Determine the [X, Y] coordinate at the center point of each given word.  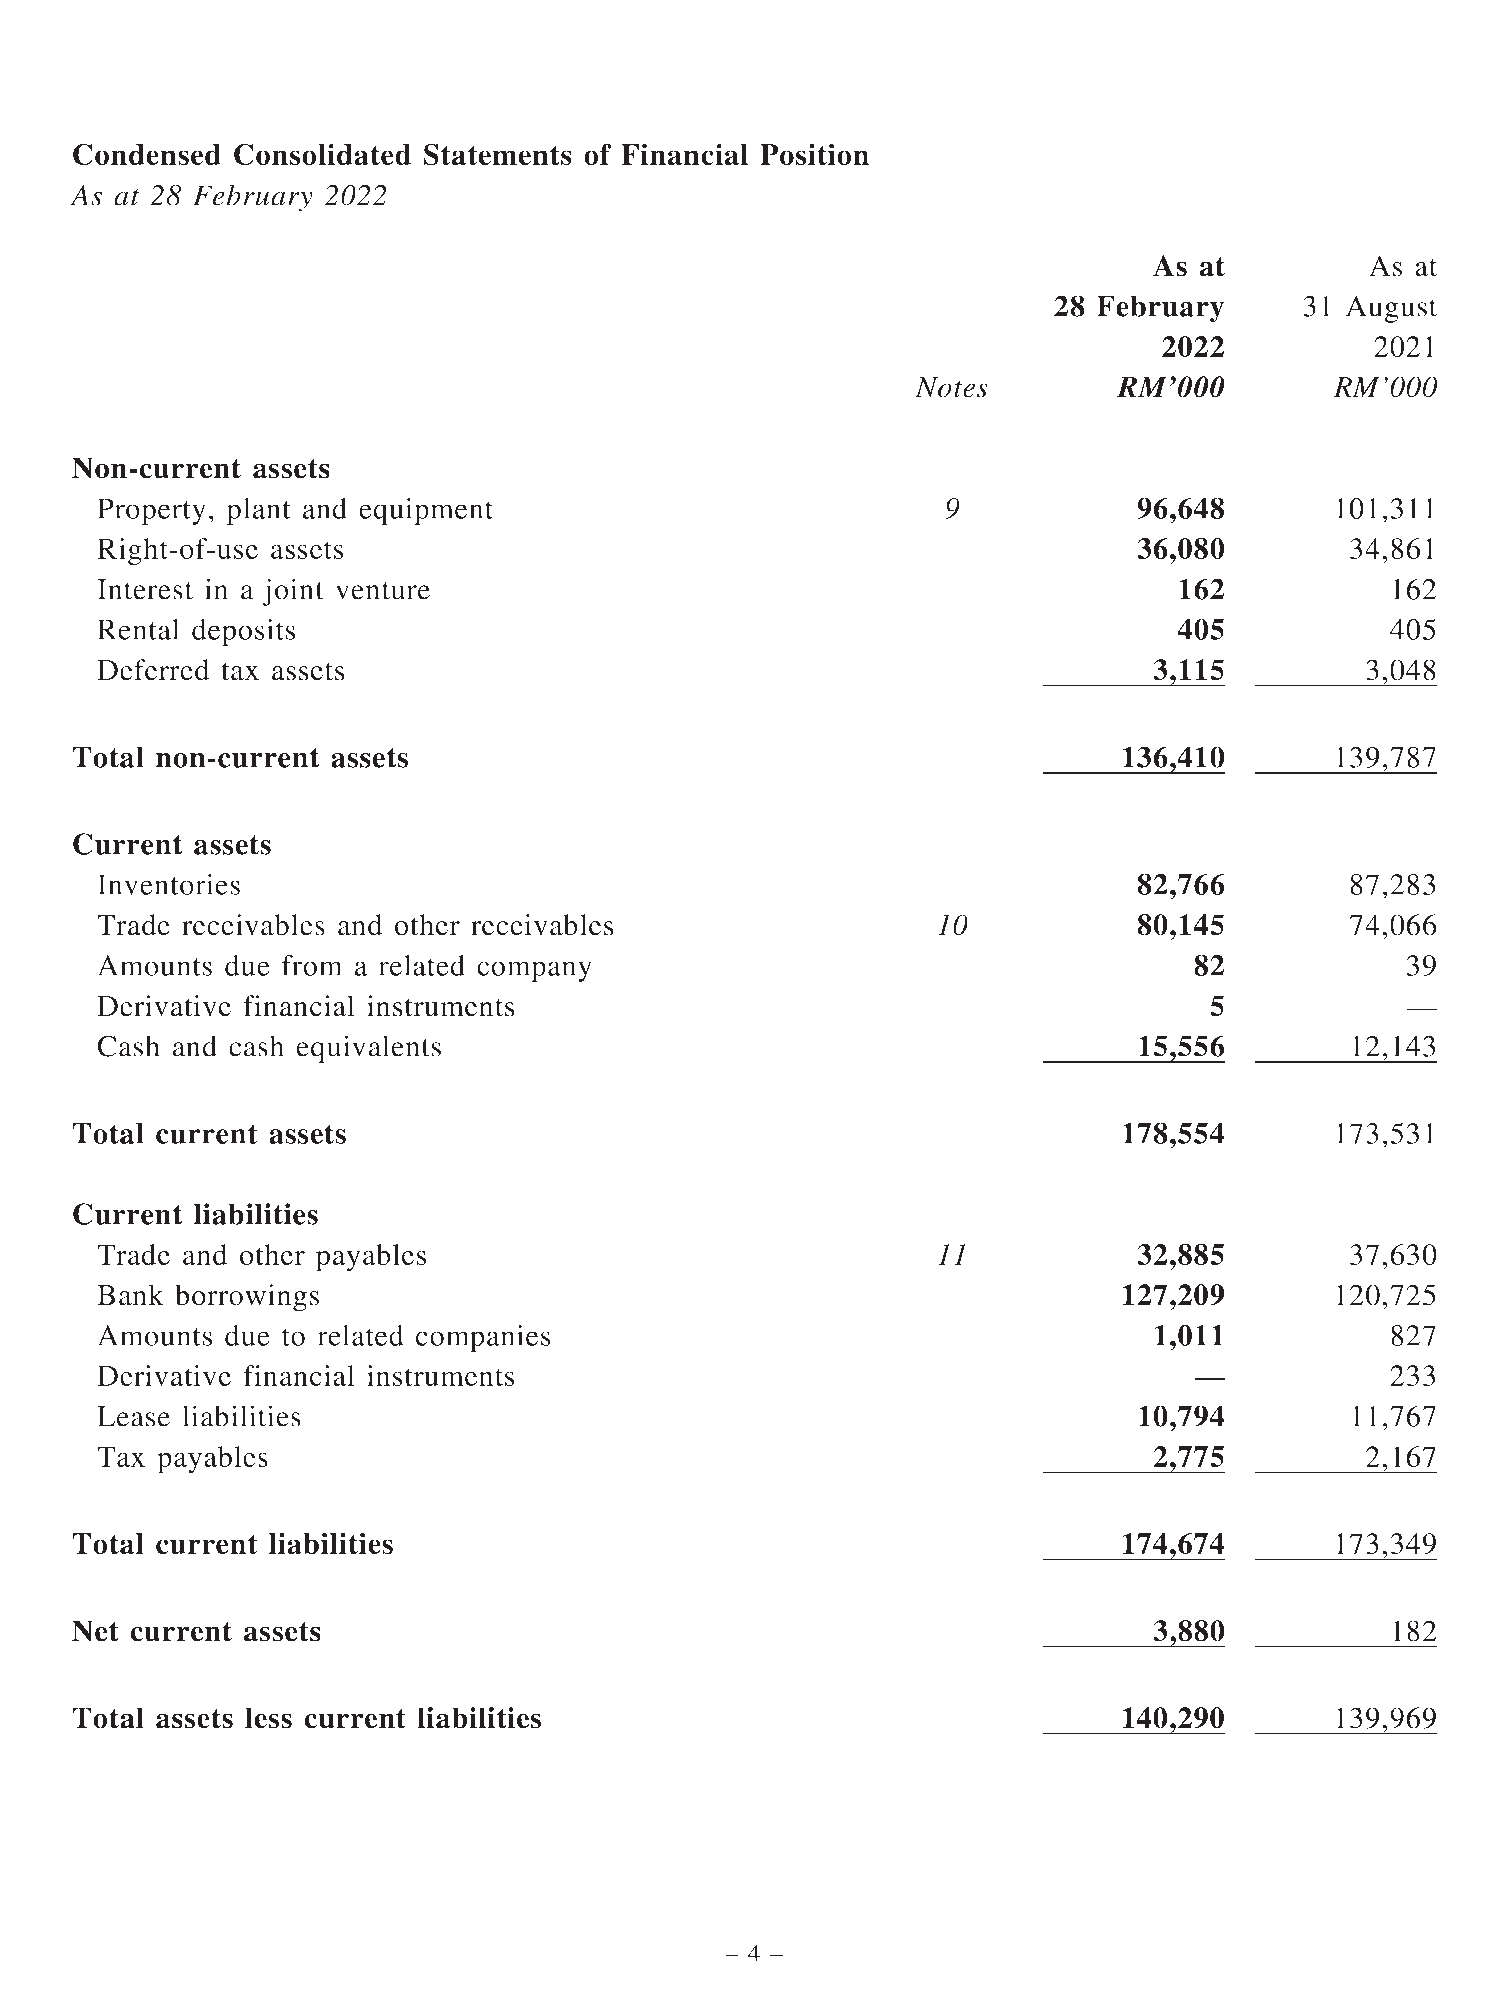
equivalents [368, 1049]
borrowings [247, 1298]
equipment [426, 511]
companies [483, 1338]
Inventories [168, 884]
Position [814, 154]
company [534, 971]
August [1391, 309]
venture [382, 591]
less [268, 1718]
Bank [130, 1295]
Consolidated [322, 154]
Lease [133, 1416]
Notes [951, 387]
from [312, 965]
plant [259, 511]
